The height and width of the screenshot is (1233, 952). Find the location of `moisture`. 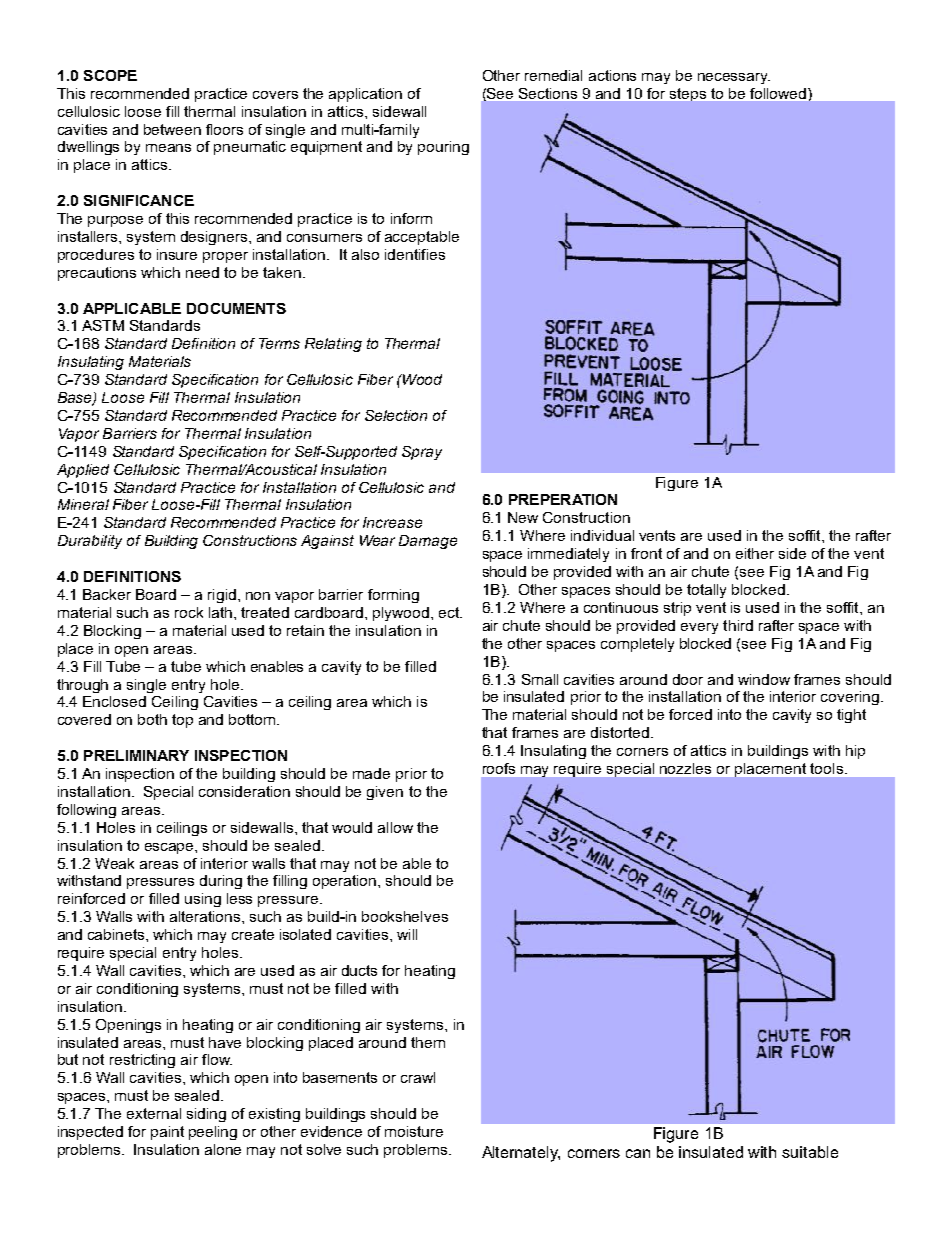

moisture is located at coordinates (414, 1131).
